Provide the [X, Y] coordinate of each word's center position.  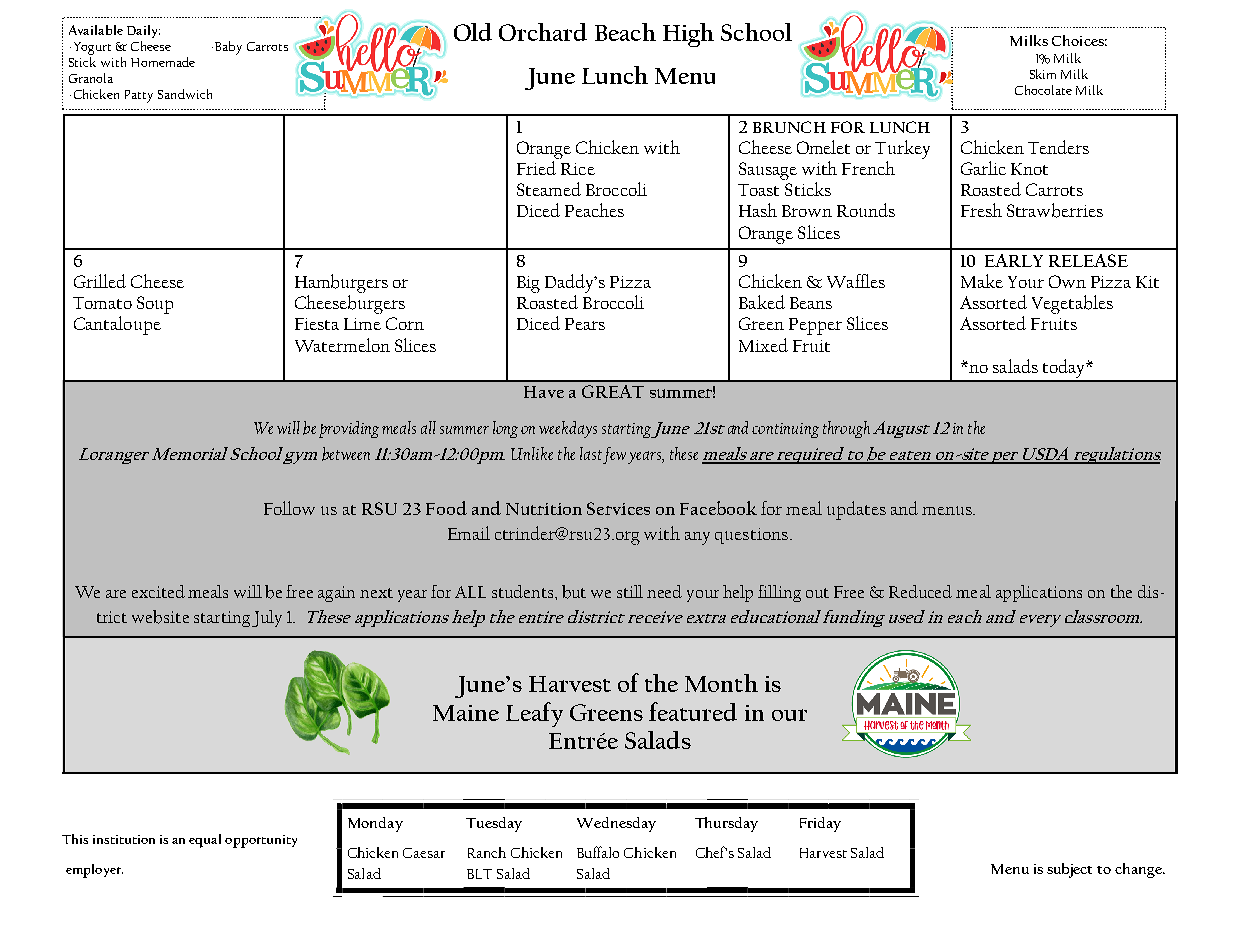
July [267, 618]
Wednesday [616, 824]
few [614, 455]
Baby [227, 48]
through [846, 429]
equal [205, 841]
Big [528, 284]
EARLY [1014, 260]
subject [1069, 870]
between [346, 454]
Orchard [543, 32]
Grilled [100, 281]
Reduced [920, 591]
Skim [1043, 74]
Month [721, 683]
